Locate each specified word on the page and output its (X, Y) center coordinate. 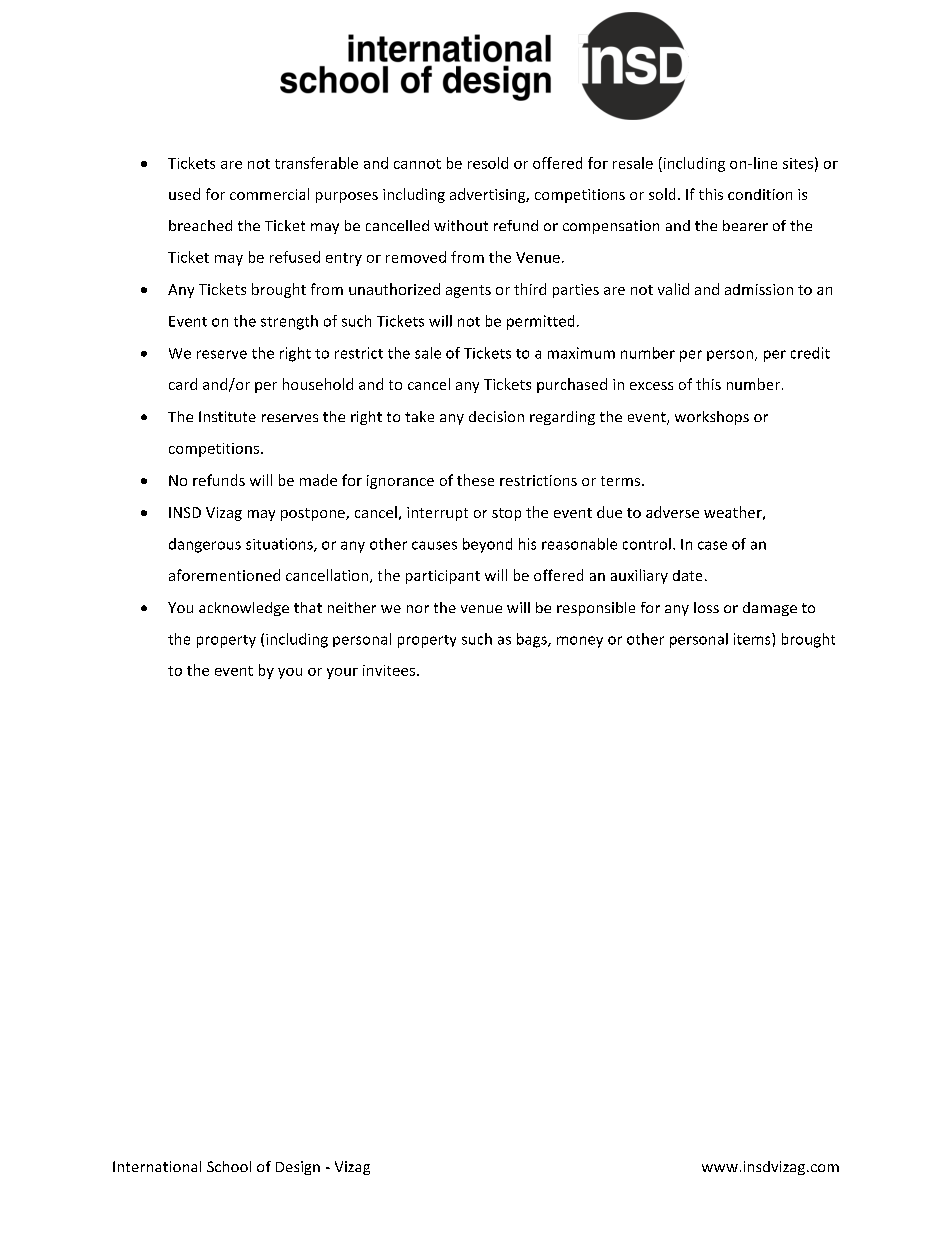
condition (760, 194)
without (461, 225)
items (753, 639)
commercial (269, 194)
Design (298, 1168)
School (229, 1166)
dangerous (205, 545)
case (712, 545)
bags (533, 640)
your (342, 673)
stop (506, 514)
